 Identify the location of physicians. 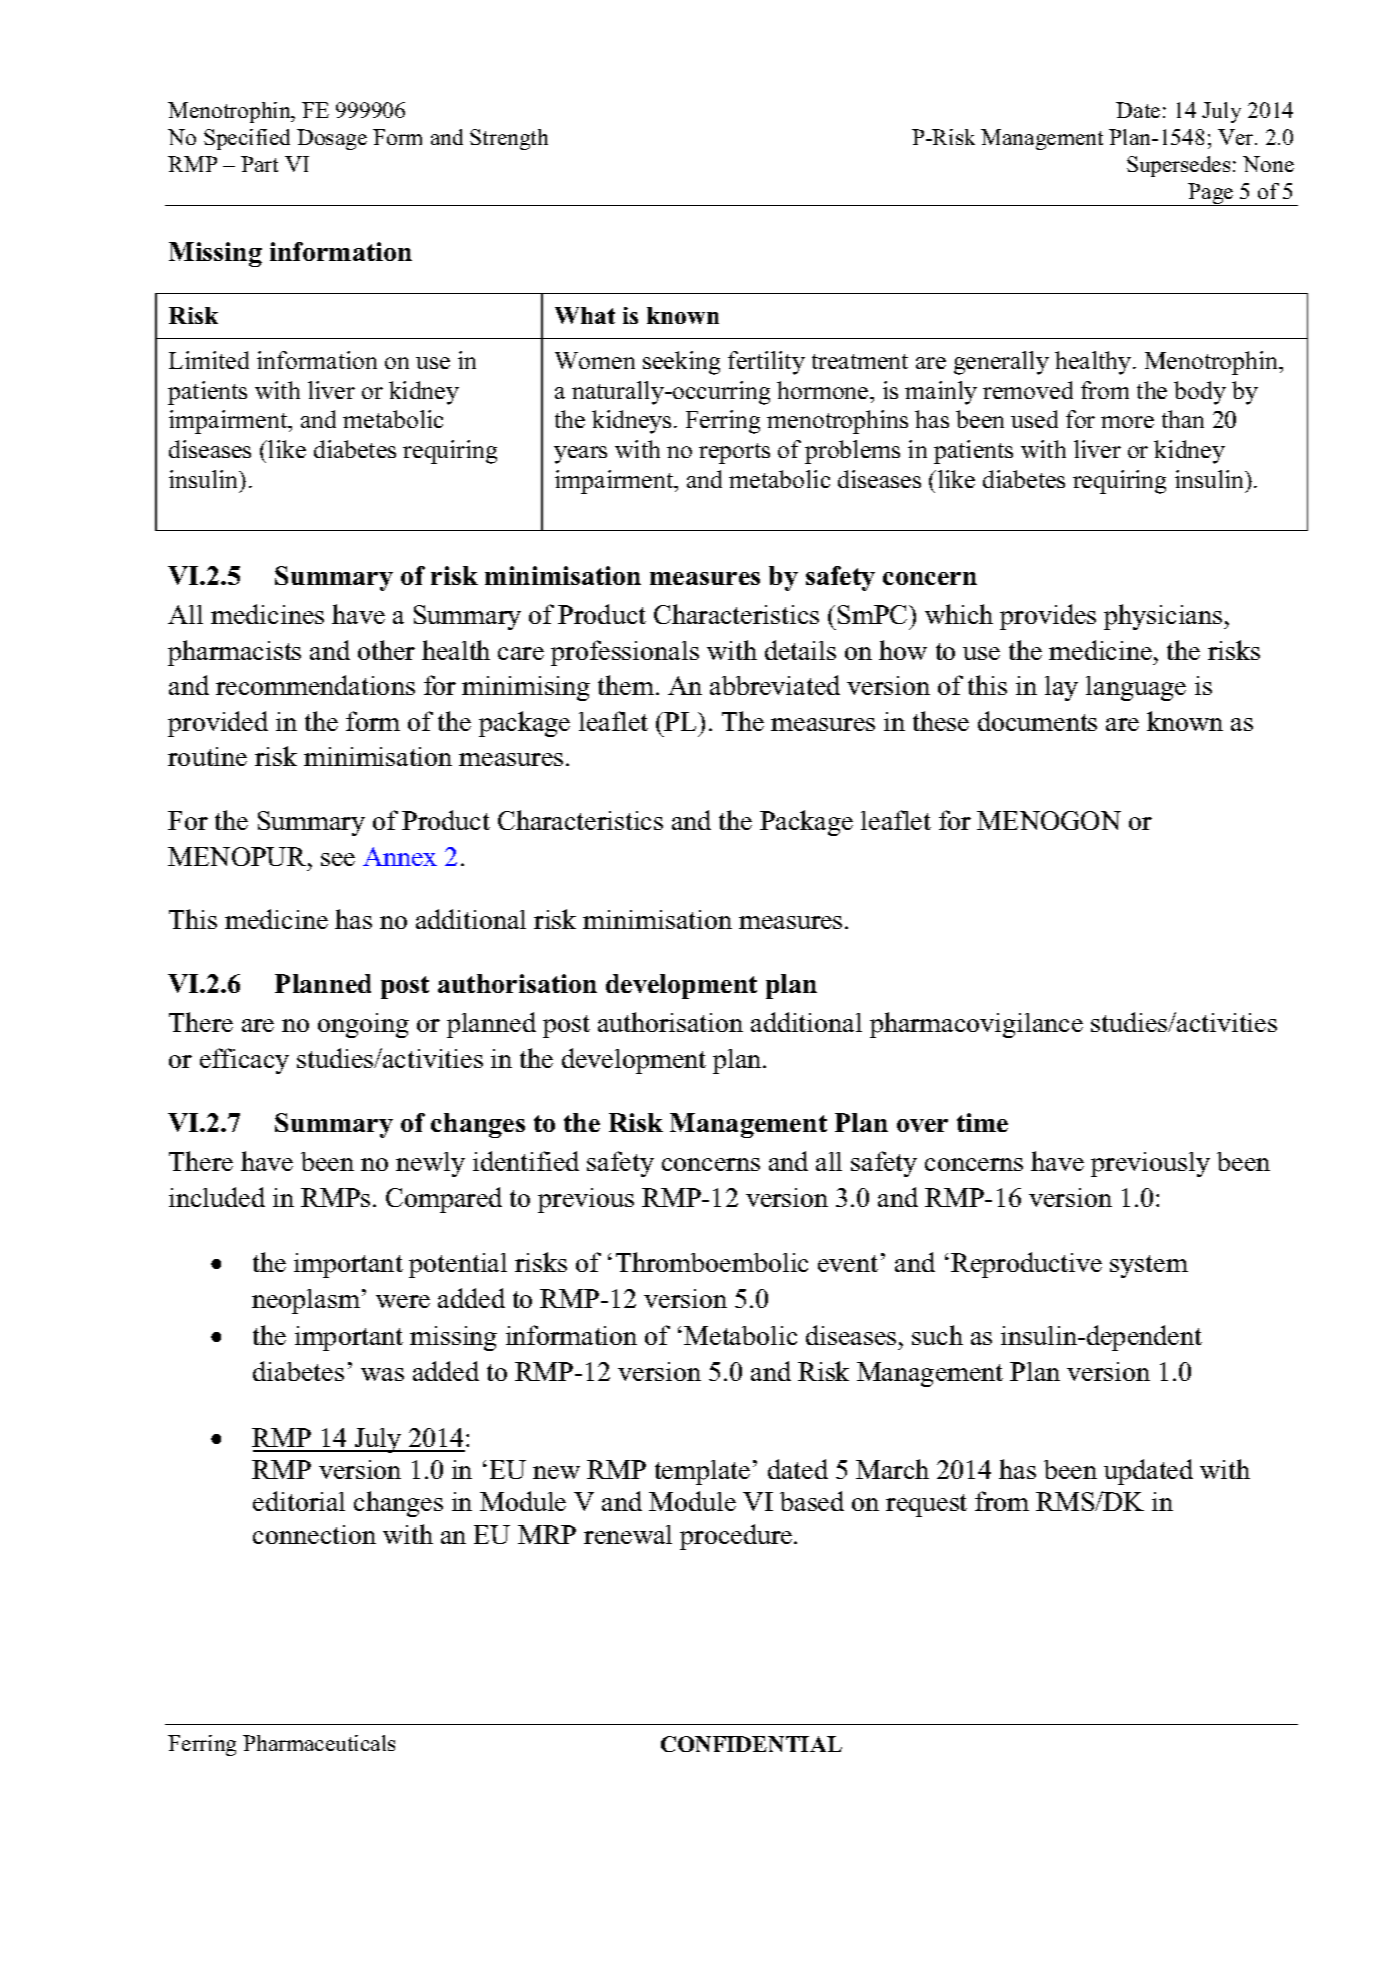
(1164, 617).
